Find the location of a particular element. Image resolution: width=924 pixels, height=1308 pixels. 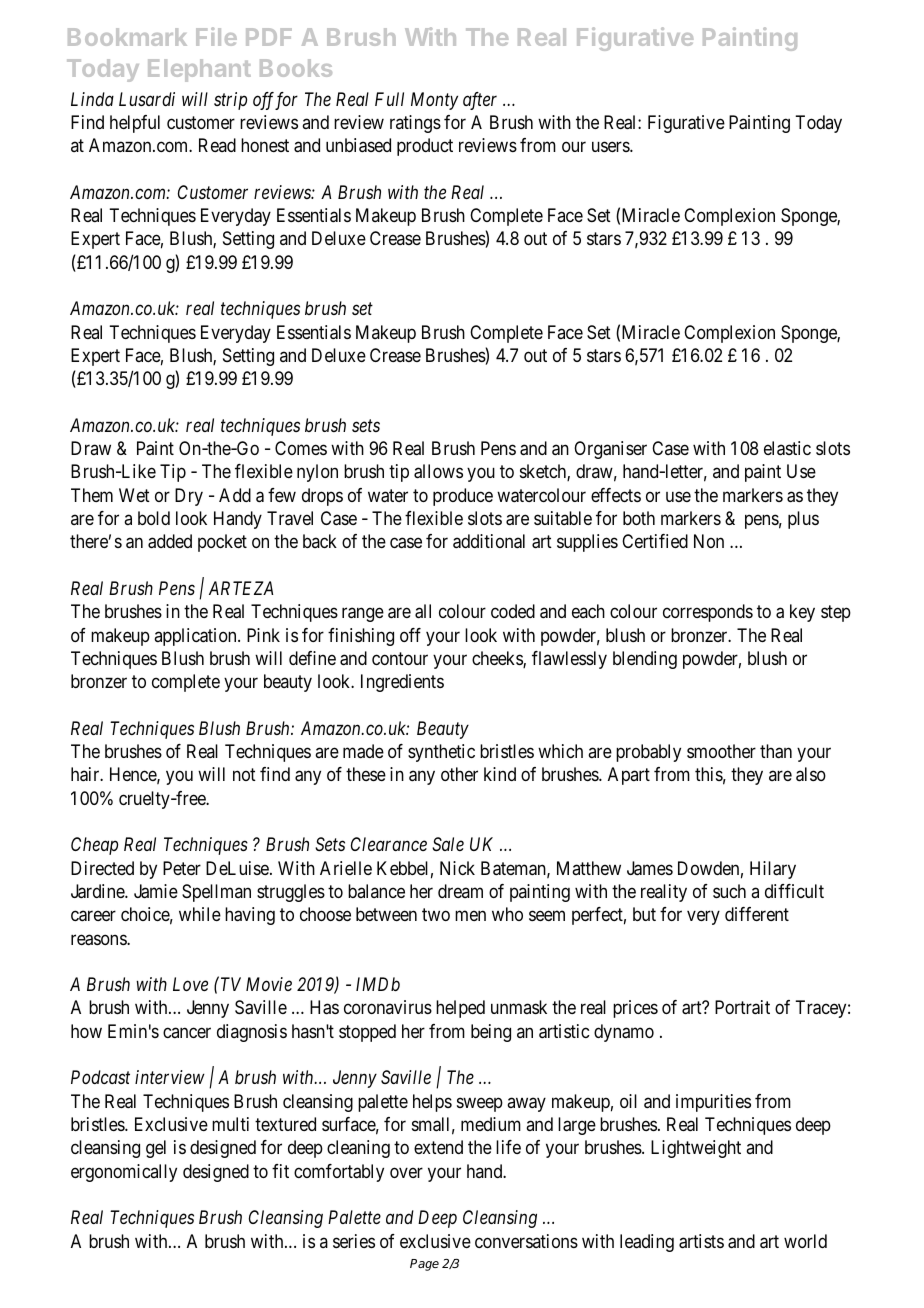

corresponds is located at coordinates (708, 613).
